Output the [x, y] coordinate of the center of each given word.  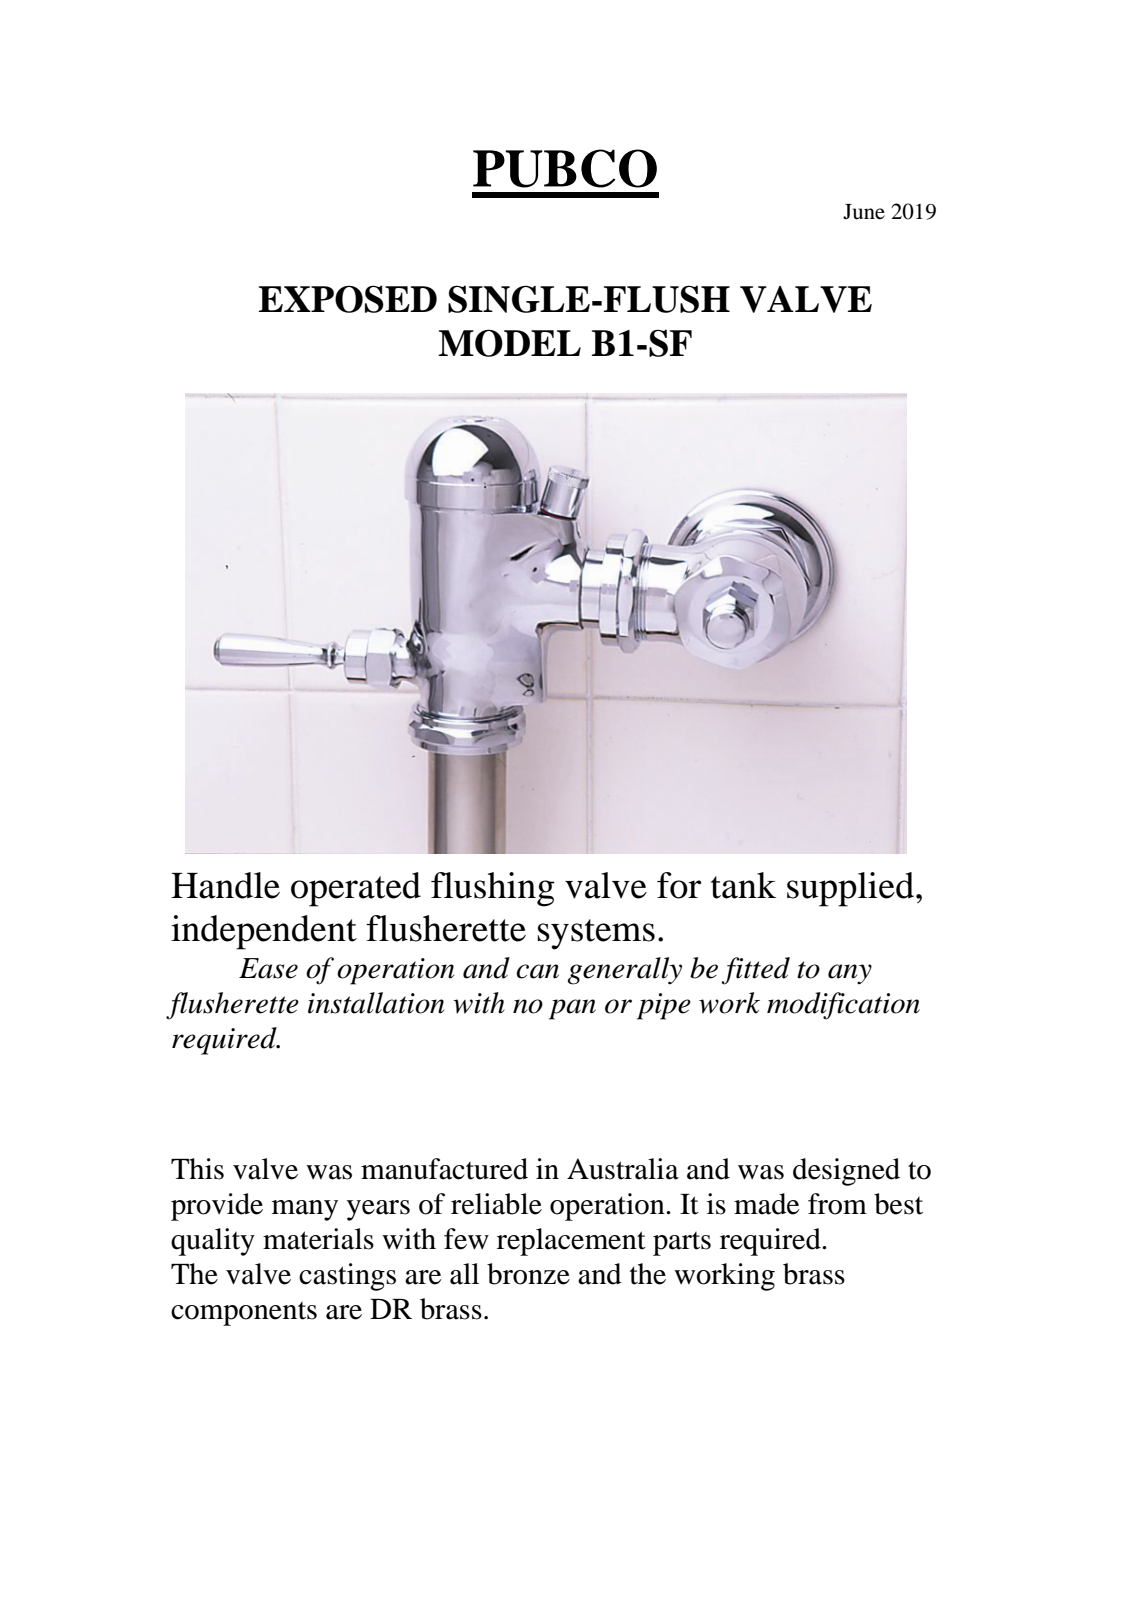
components [244, 1314]
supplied [852, 889]
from [837, 1204]
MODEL [509, 343]
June [864, 212]
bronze [528, 1274]
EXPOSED [348, 299]
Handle [225, 885]
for [679, 885]
